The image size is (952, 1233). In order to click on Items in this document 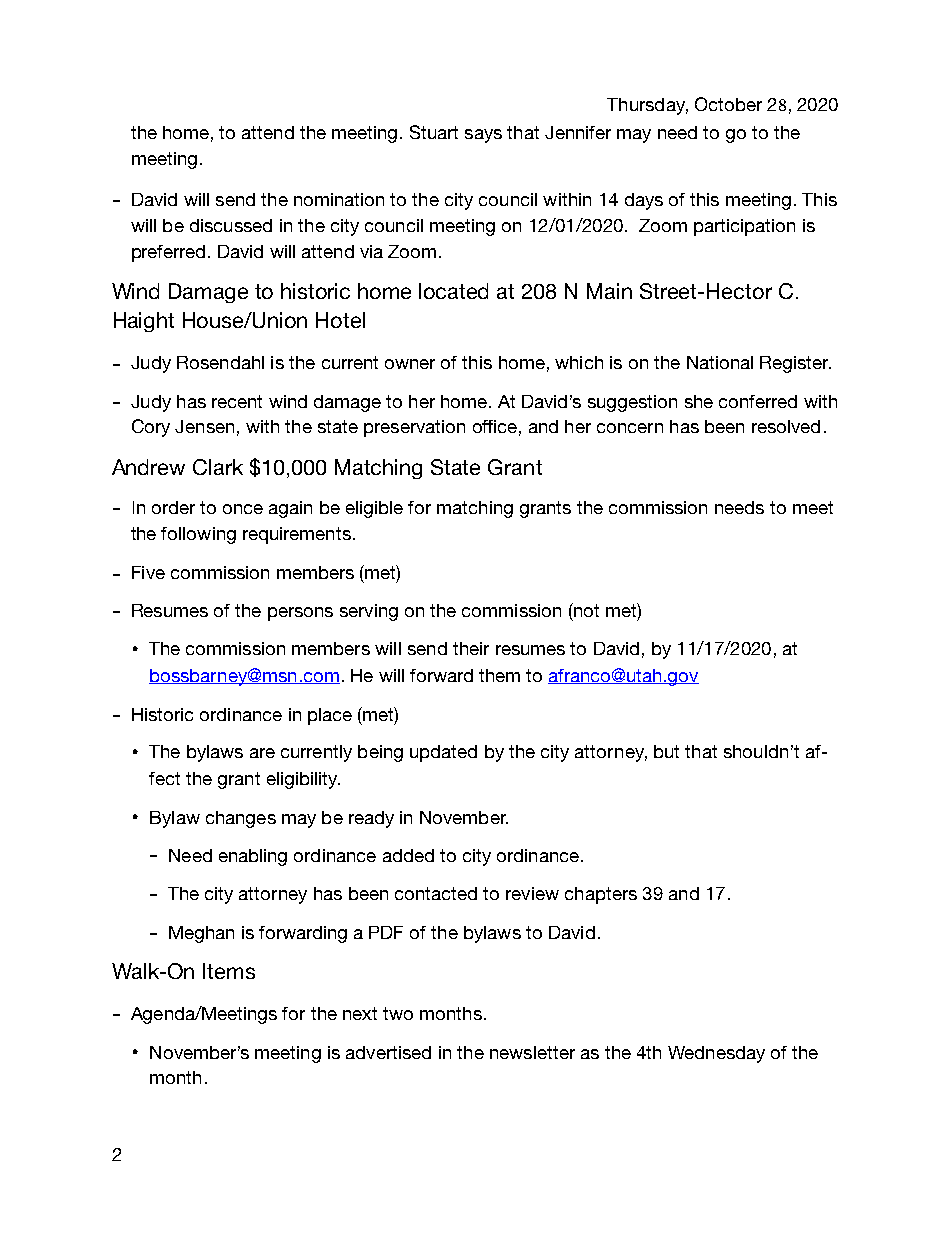, I will do `click(229, 971)`.
